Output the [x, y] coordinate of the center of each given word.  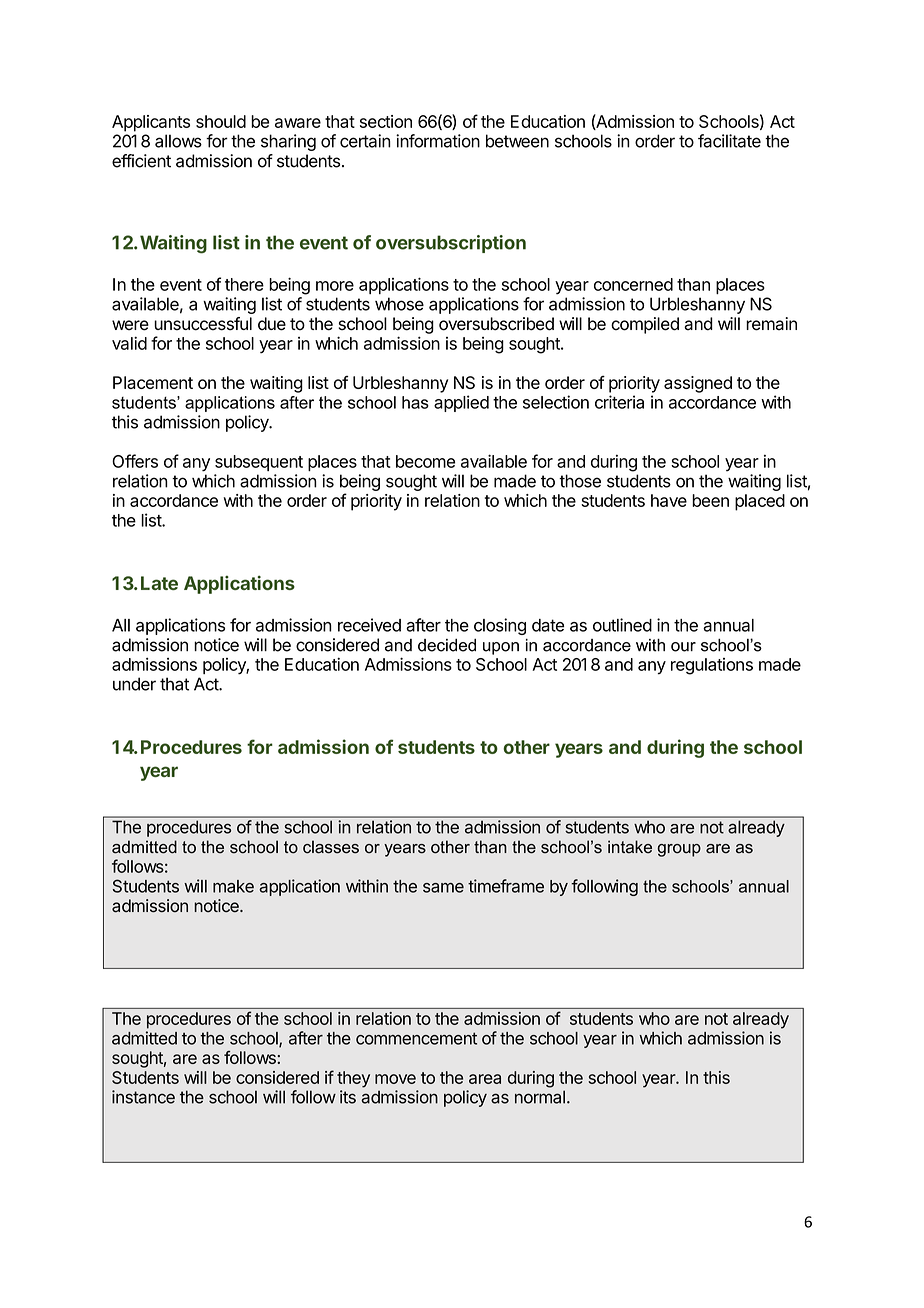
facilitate [729, 141]
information [438, 141]
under [134, 684]
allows [178, 141]
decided [447, 645]
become [425, 461]
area [485, 1079]
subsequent [259, 463]
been [710, 500]
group [679, 850]
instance [143, 1097]
